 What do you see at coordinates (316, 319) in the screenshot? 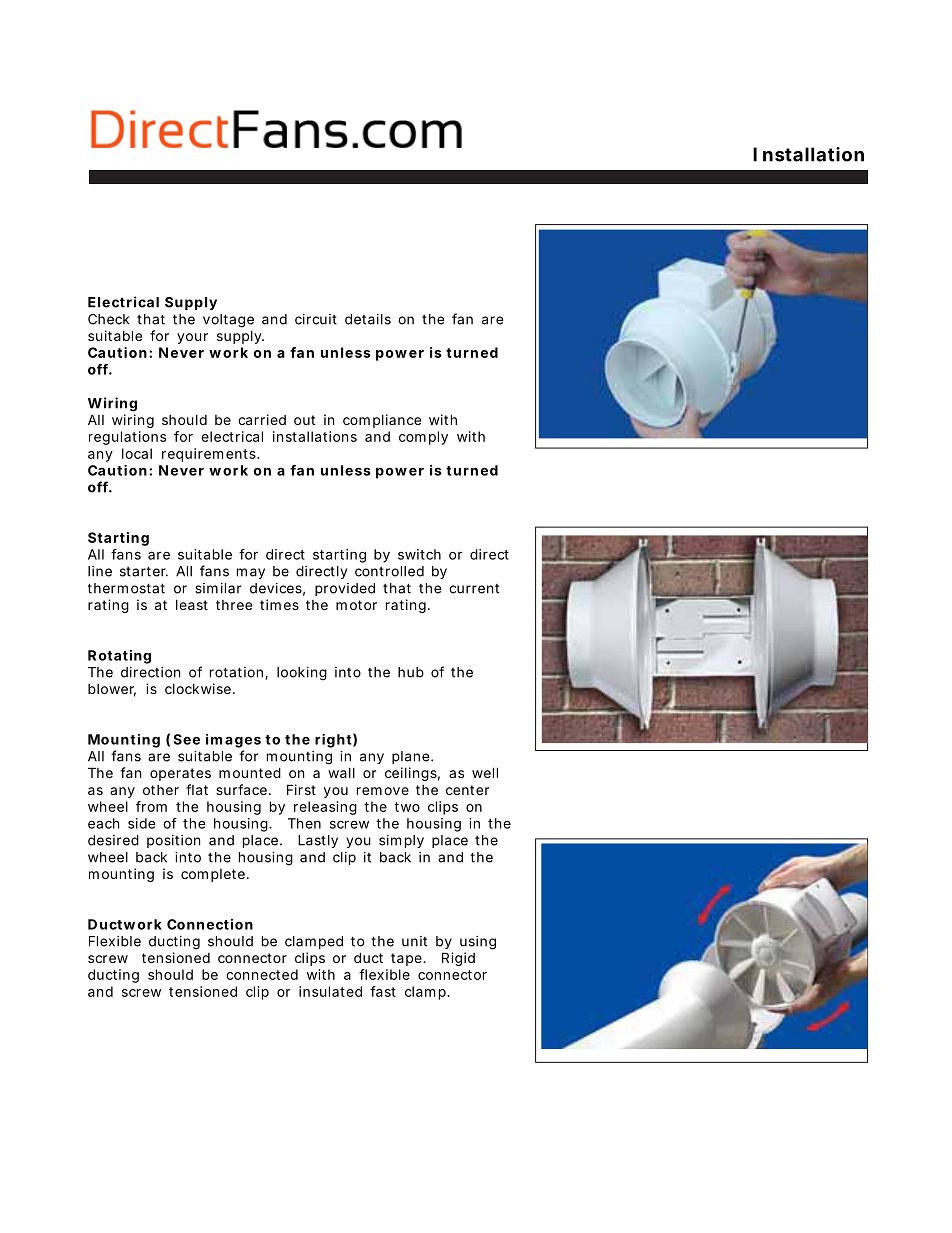
I see `circuit` at bounding box center [316, 319].
